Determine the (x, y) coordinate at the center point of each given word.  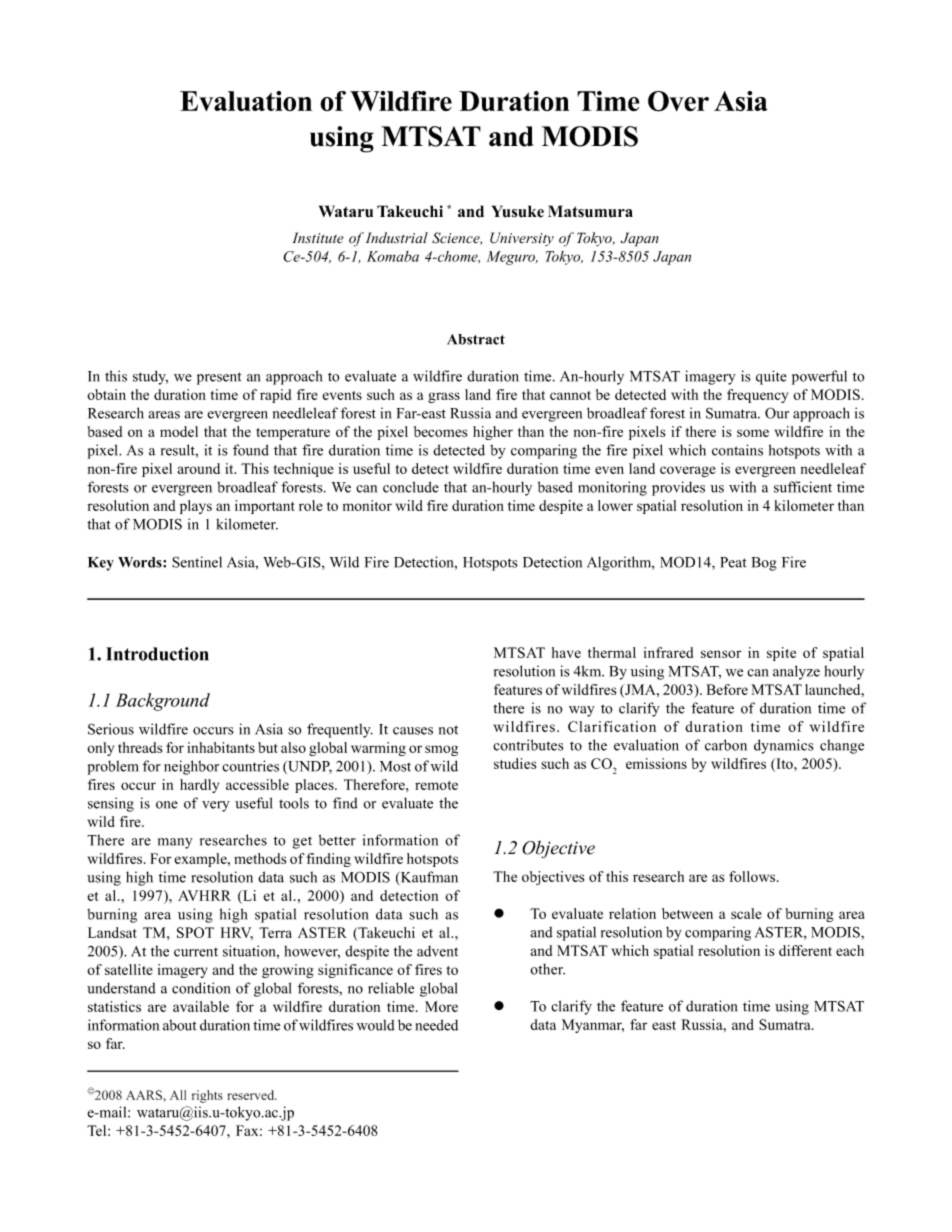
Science (457, 238)
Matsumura (590, 211)
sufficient (803, 487)
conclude (411, 487)
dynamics (784, 746)
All (178, 1095)
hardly (199, 786)
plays (196, 507)
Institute (318, 238)
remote (436, 785)
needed (437, 1025)
